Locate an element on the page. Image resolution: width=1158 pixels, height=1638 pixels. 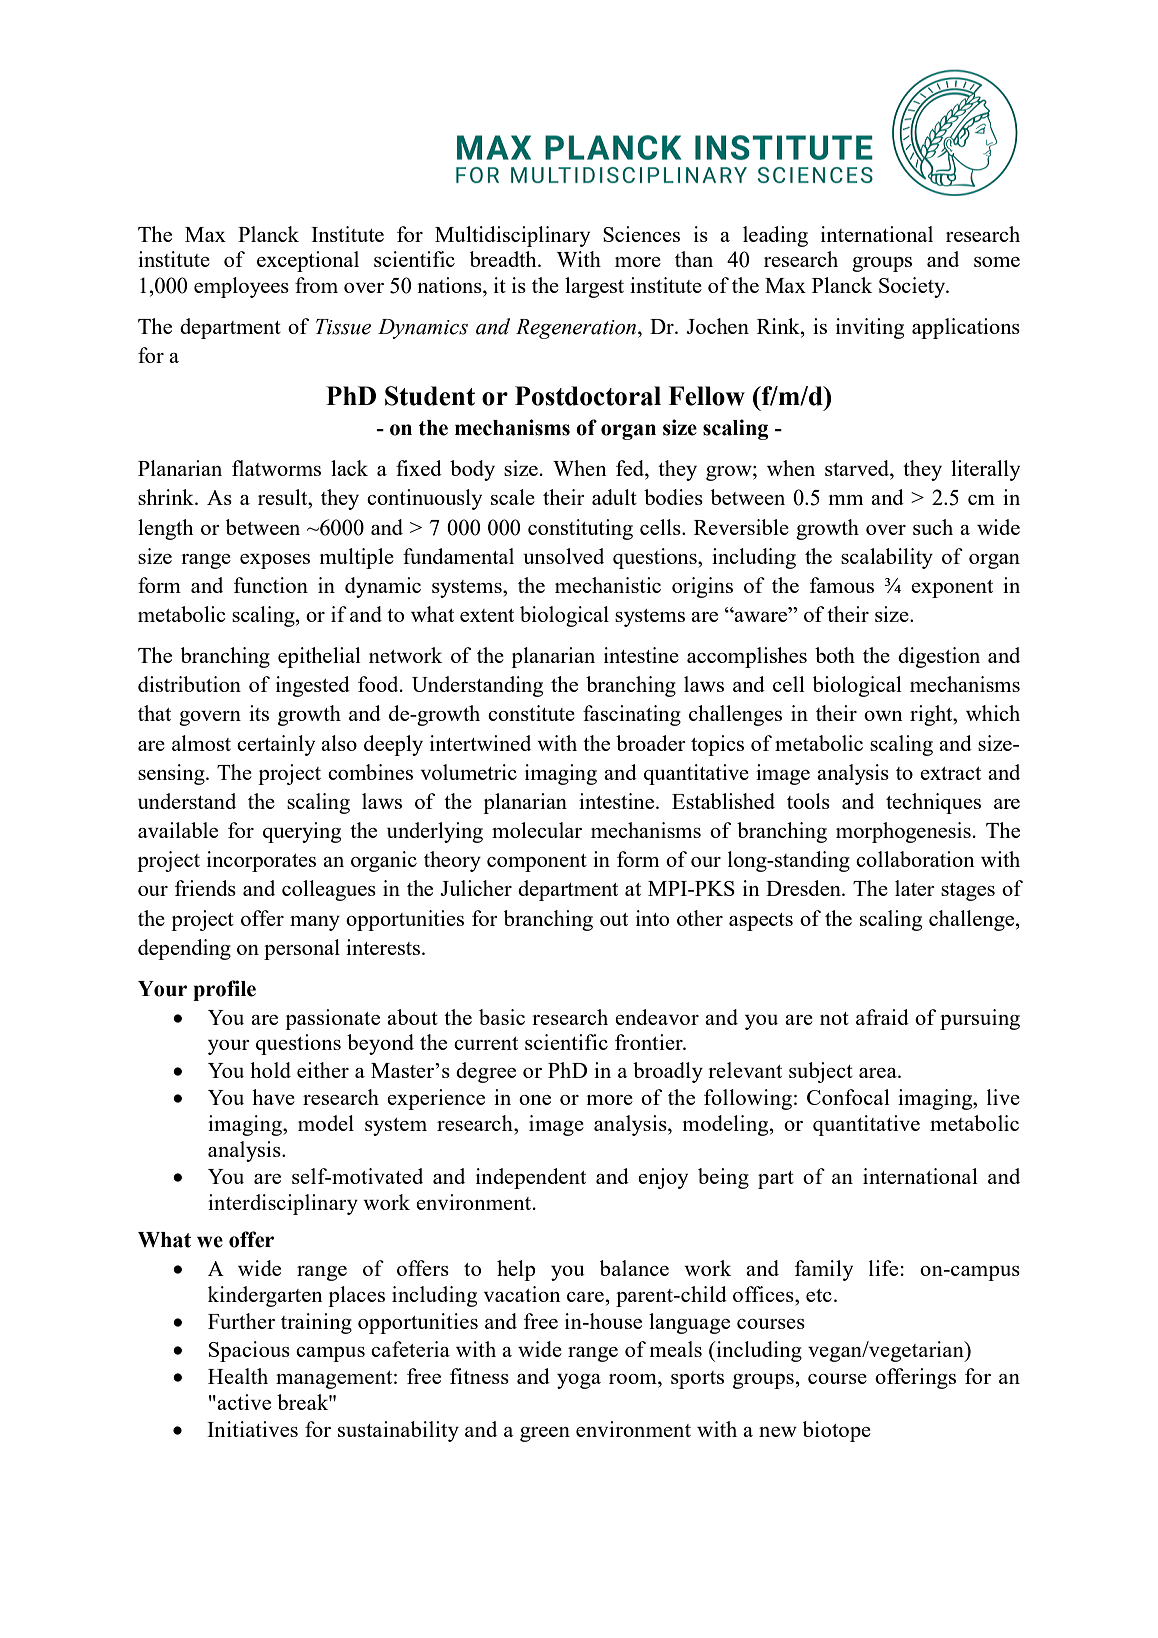
active is located at coordinates (243, 1402).
